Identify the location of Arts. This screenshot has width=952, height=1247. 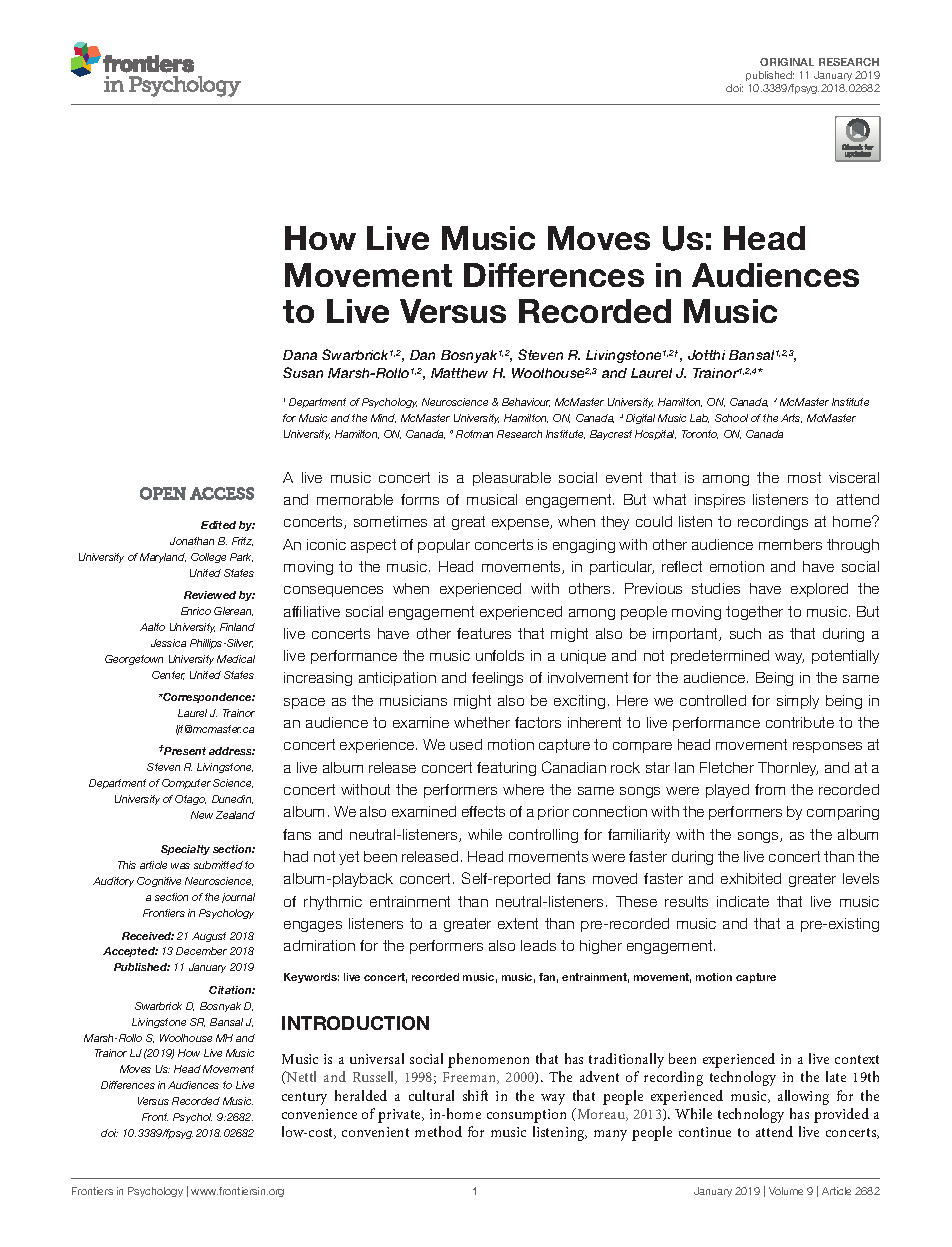
(791, 418).
